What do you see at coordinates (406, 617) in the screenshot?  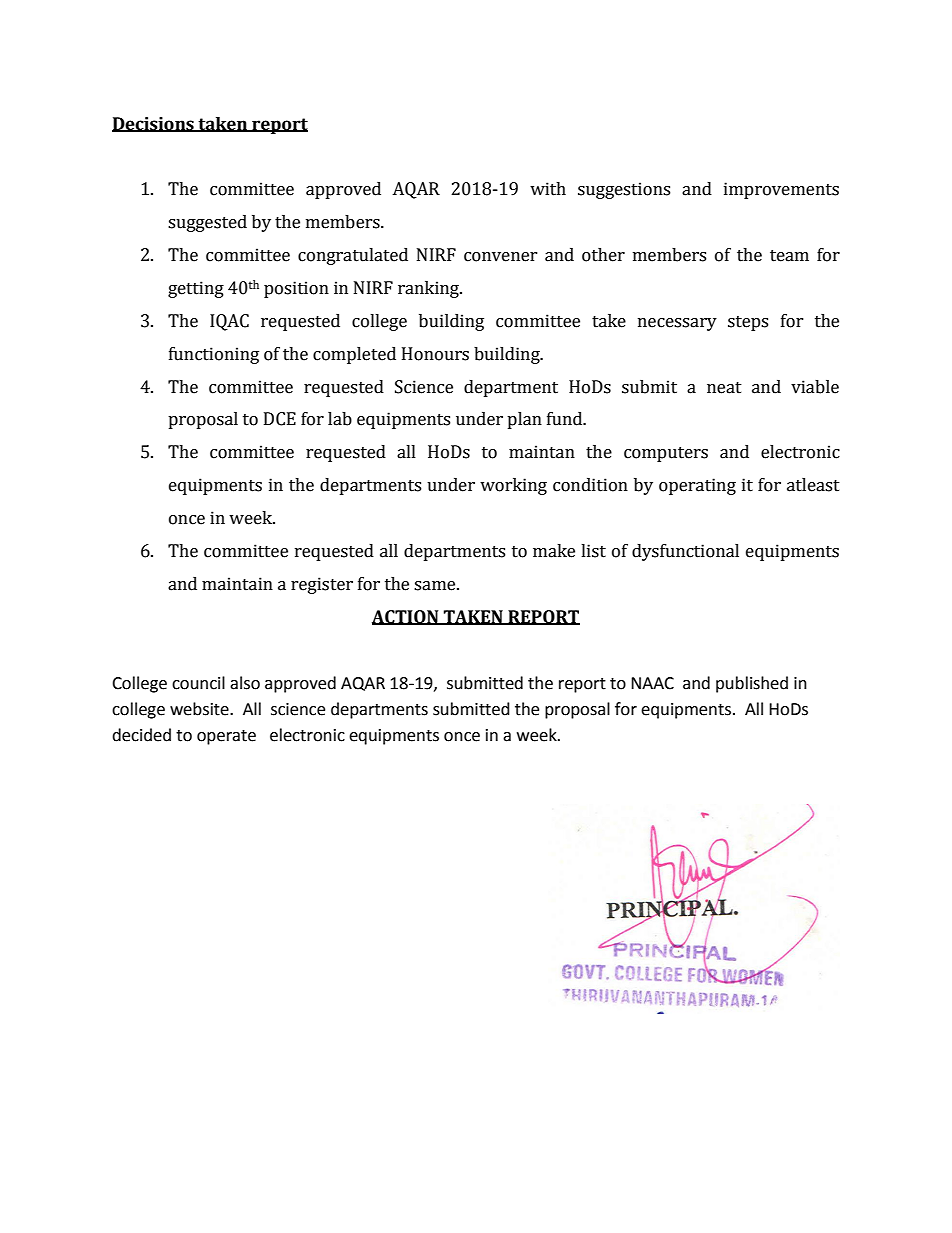 I see `ACTION` at bounding box center [406, 617].
